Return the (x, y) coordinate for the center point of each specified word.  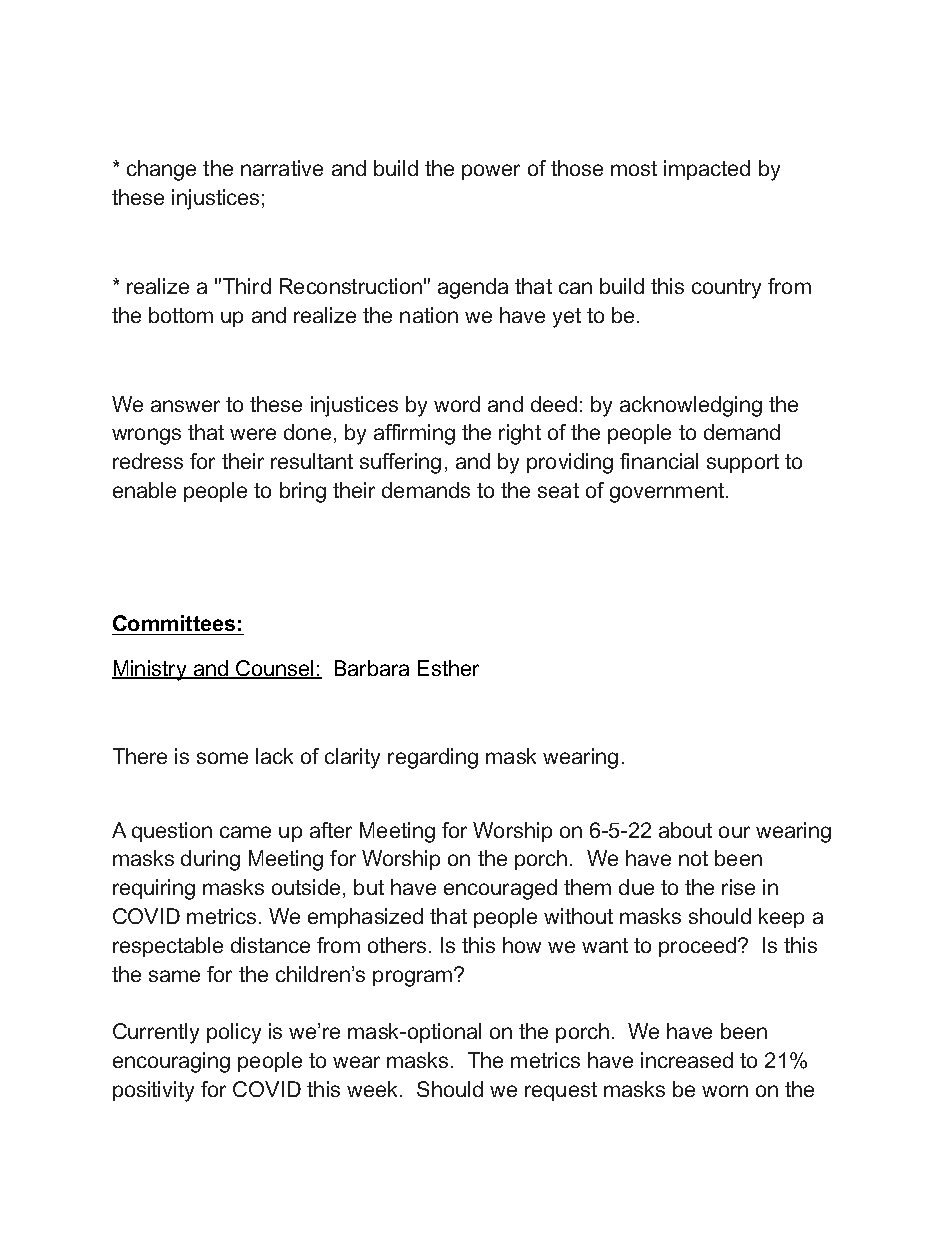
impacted (707, 170)
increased (687, 1060)
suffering (400, 463)
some (222, 758)
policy (234, 1033)
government (668, 493)
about (685, 830)
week (374, 1089)
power (491, 172)
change (161, 170)
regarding (433, 758)
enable (144, 490)
